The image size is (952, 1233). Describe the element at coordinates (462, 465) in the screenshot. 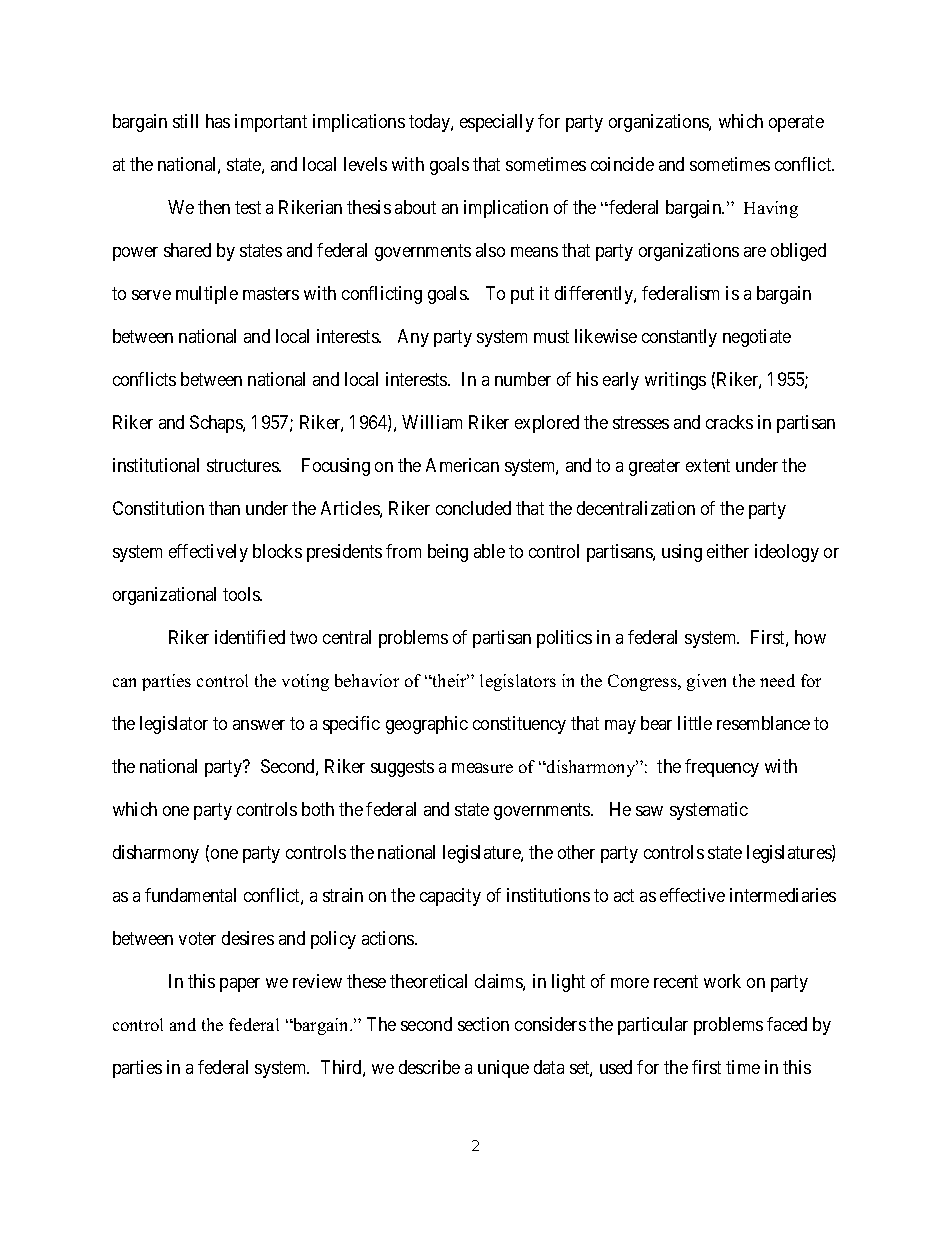

I see `American` at that location.
